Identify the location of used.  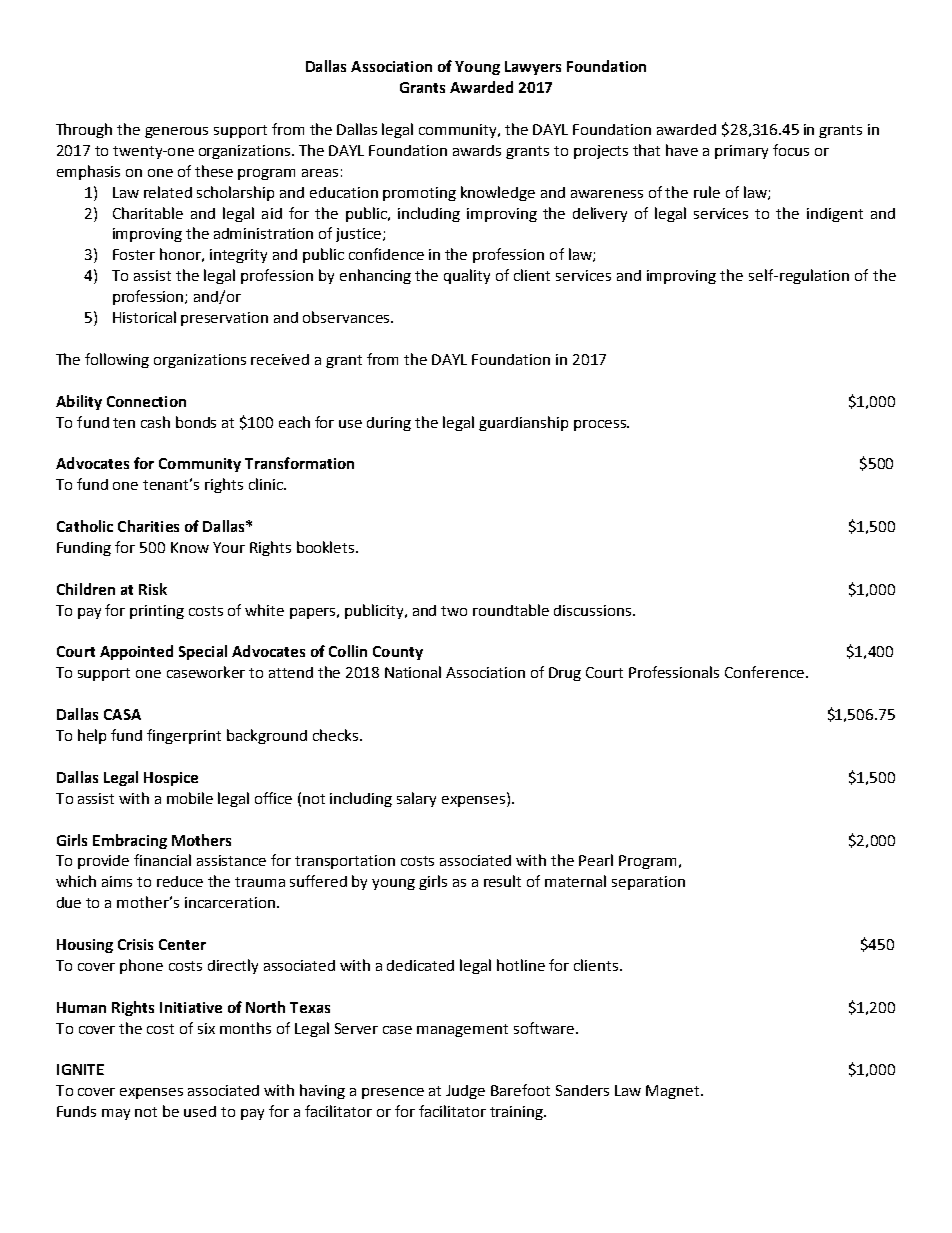
(200, 1111).
